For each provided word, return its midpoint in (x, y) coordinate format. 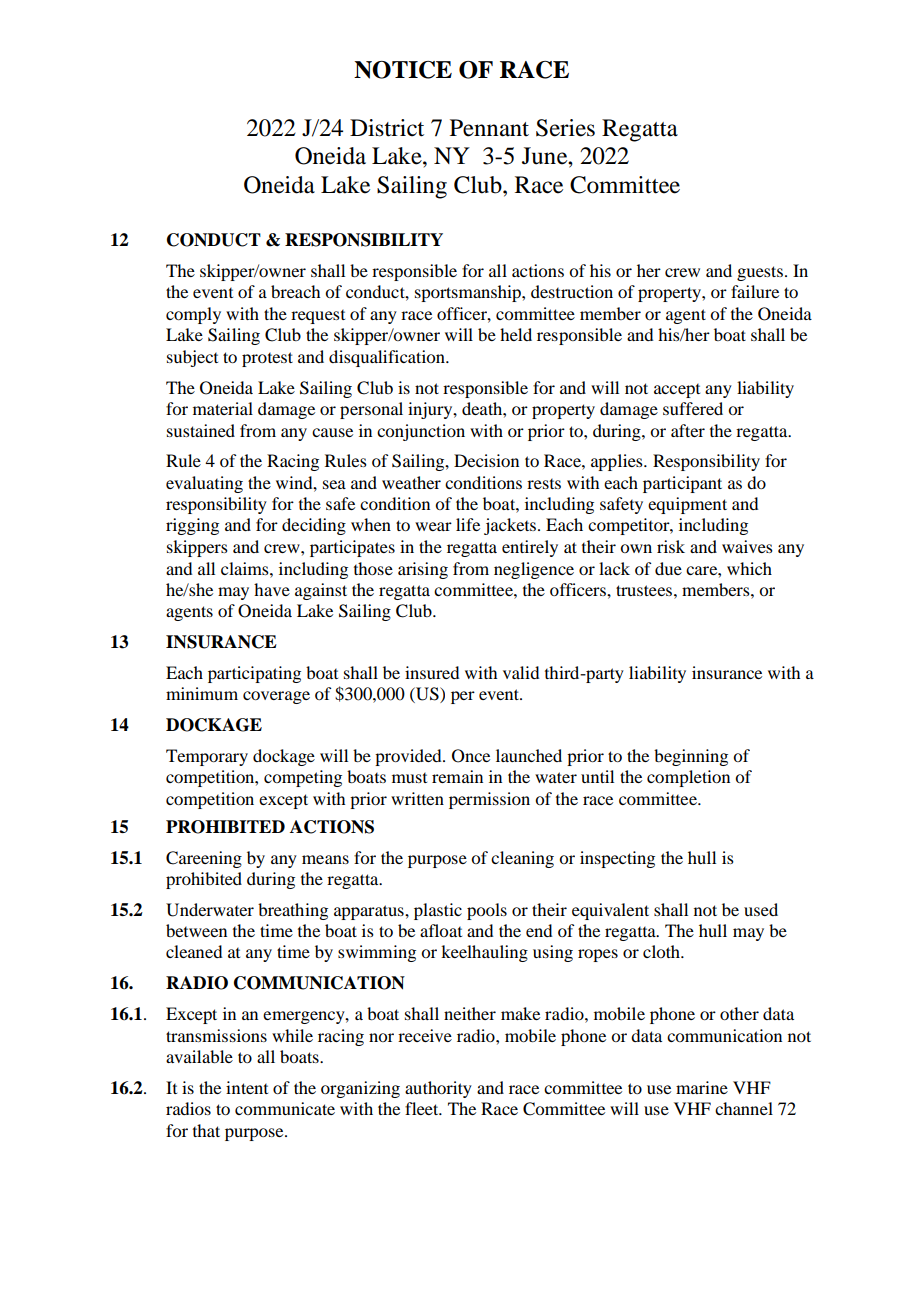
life (468, 524)
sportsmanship (469, 293)
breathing (293, 911)
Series (565, 128)
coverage (276, 697)
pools (487, 911)
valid (521, 672)
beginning (691, 757)
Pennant (489, 128)
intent (247, 1087)
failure (755, 291)
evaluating (204, 484)
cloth (662, 951)
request (318, 317)
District (387, 128)
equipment (687, 505)
